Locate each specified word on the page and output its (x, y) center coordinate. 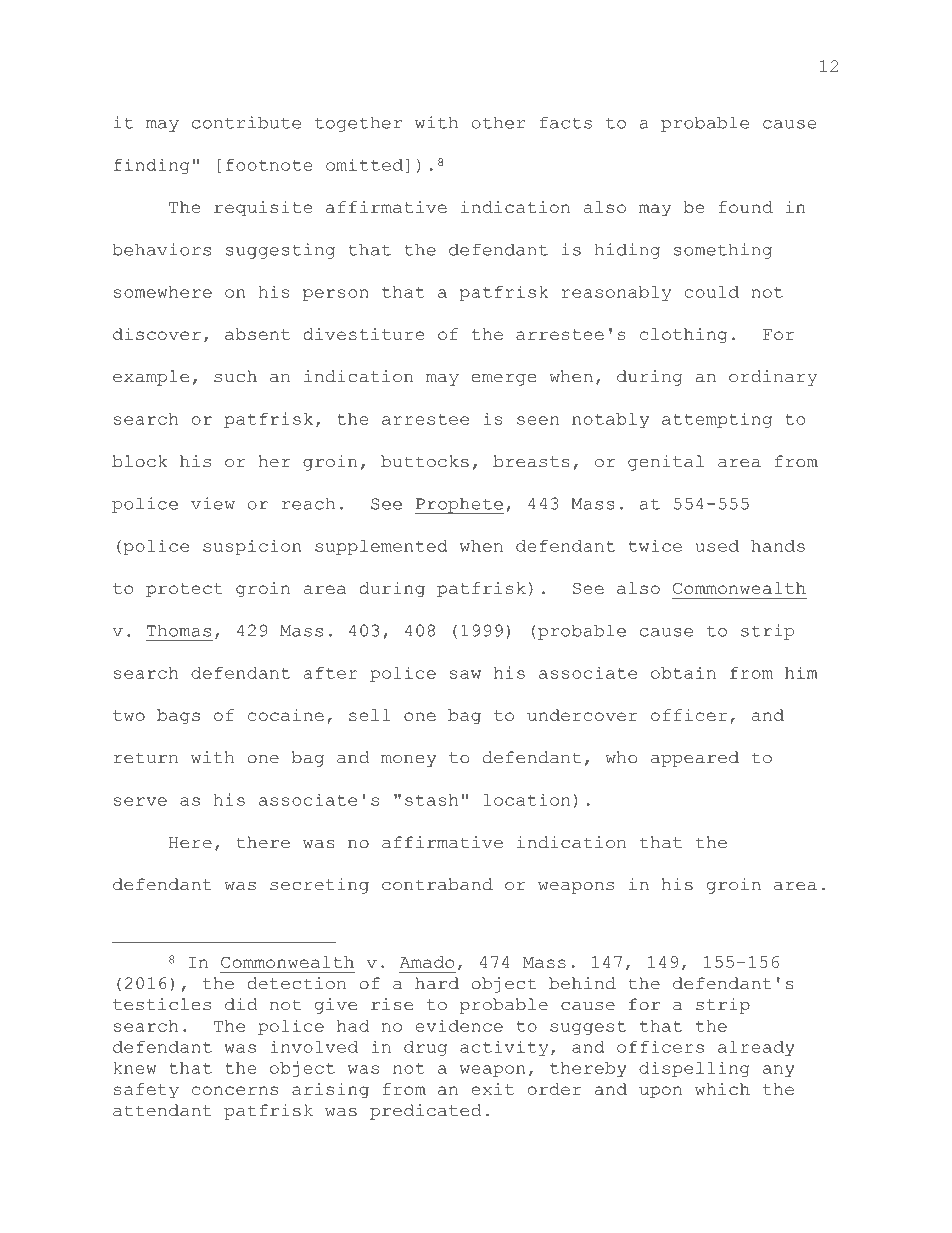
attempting (717, 420)
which (722, 1089)
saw (465, 674)
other (499, 122)
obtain (683, 672)
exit (492, 1089)
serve (140, 801)
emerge (503, 380)
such (235, 376)
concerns (235, 1090)
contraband (437, 884)
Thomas (179, 630)
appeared (695, 759)
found (746, 207)
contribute (246, 122)
